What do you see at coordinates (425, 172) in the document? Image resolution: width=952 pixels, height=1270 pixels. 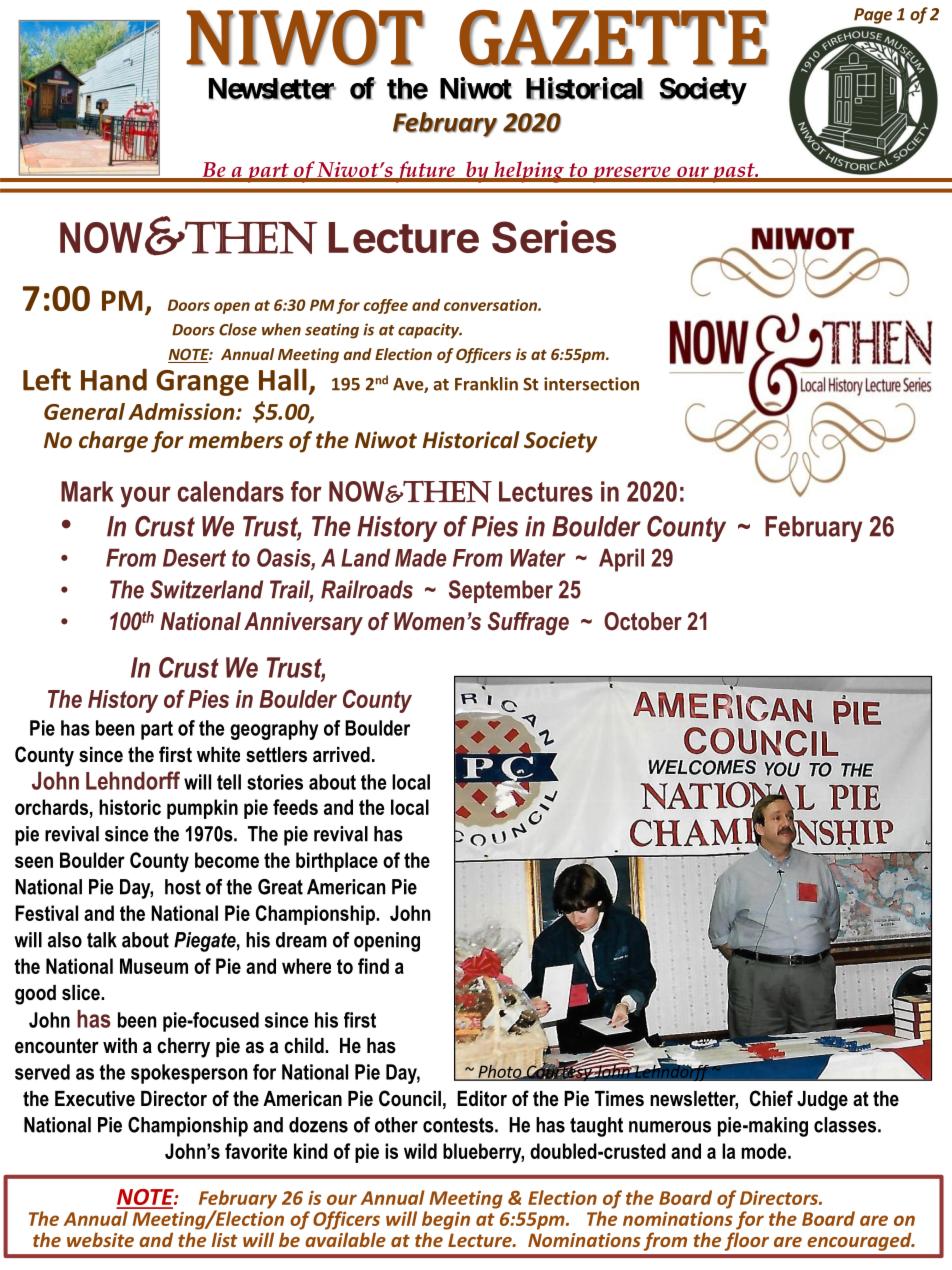 I see `future` at bounding box center [425, 172].
